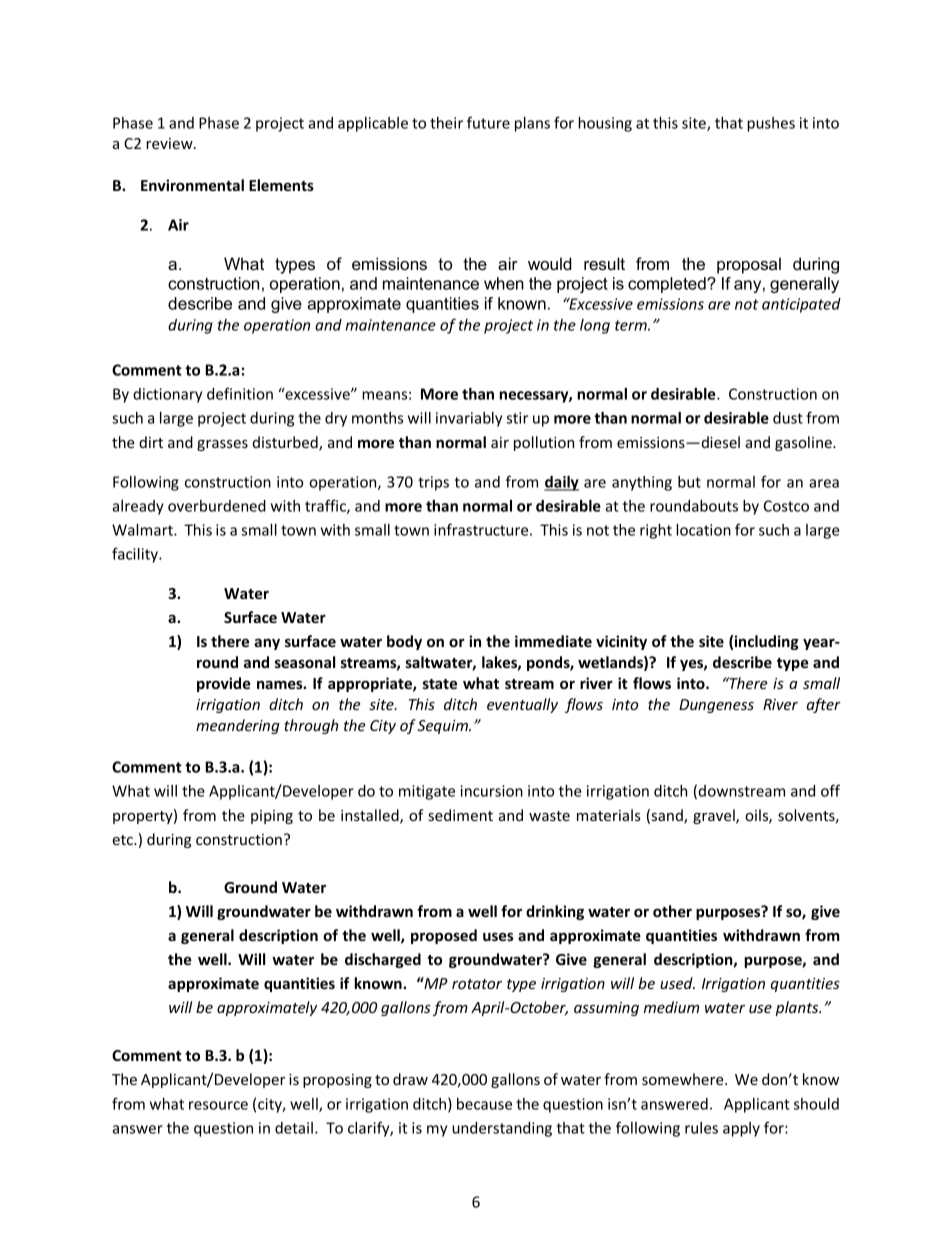 The image size is (952, 1233). Describe the element at coordinates (621, 642) in the page. I see `vicinity` at that location.
